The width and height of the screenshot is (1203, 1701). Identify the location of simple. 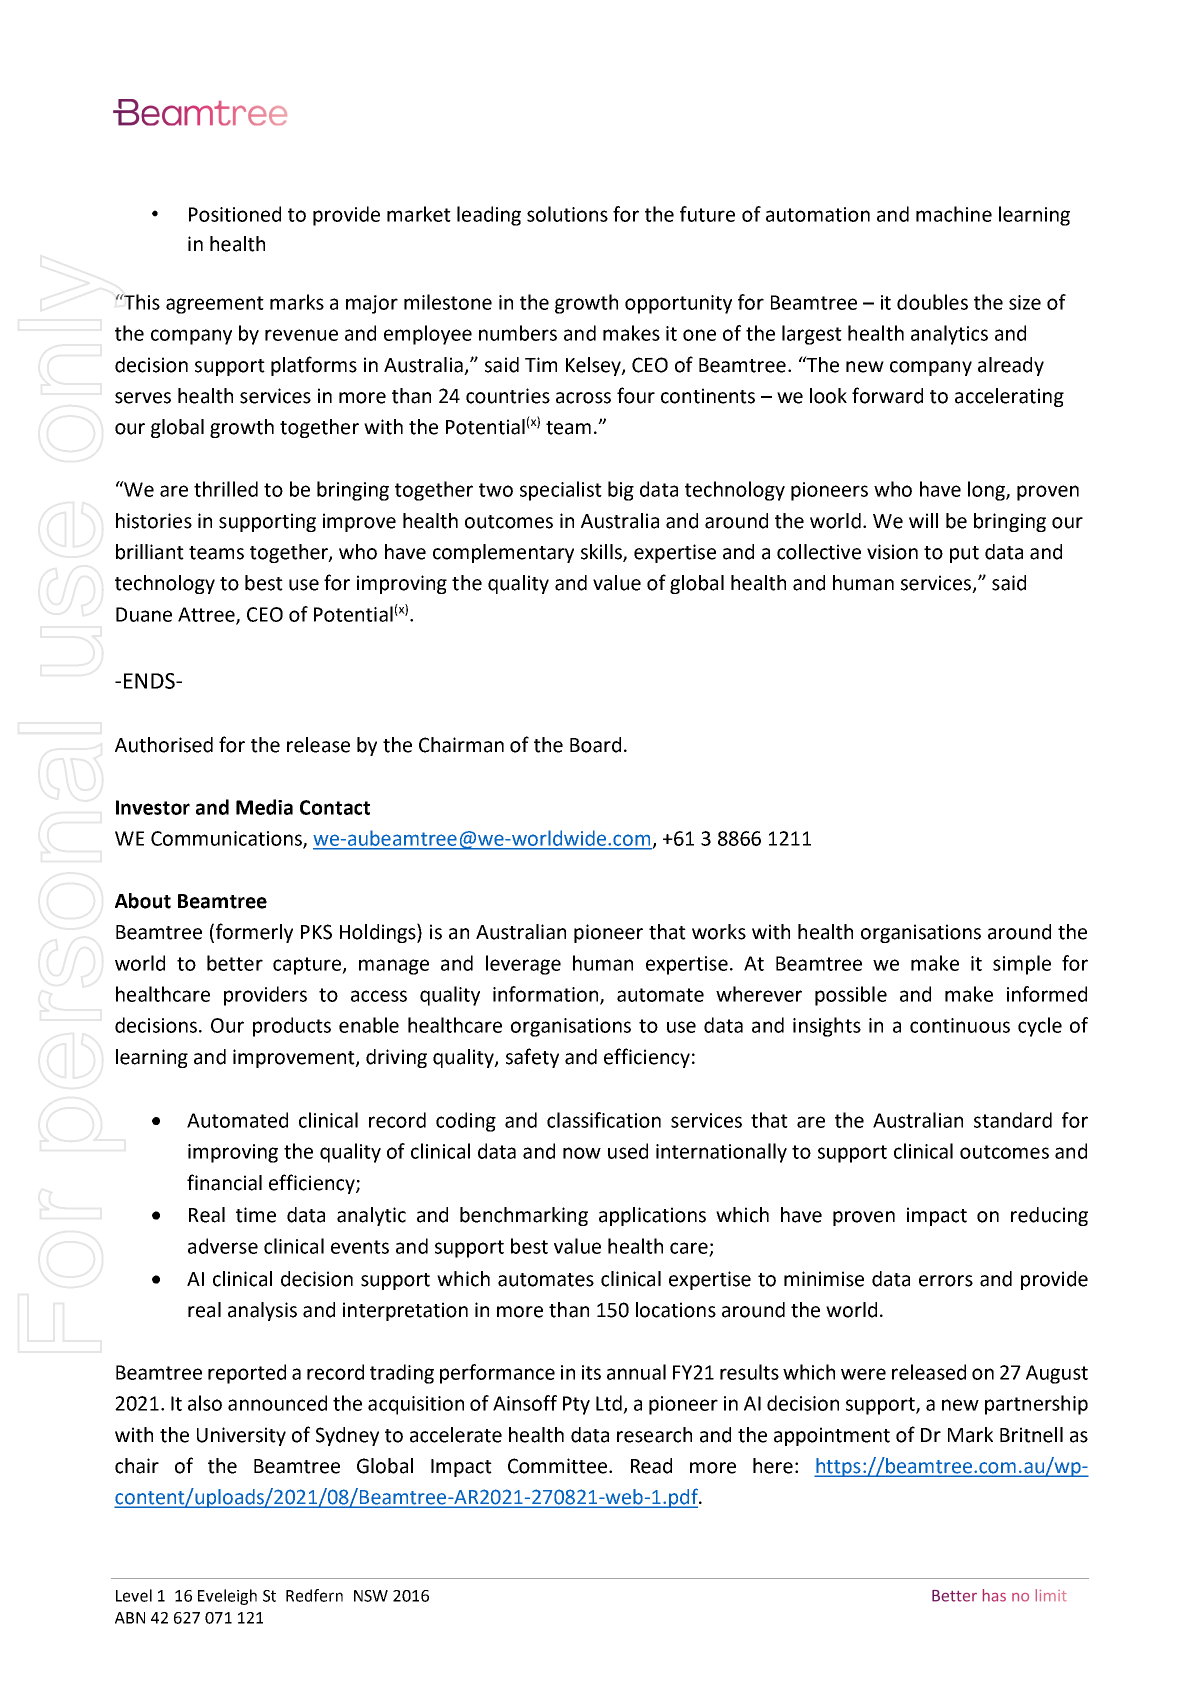
(1022, 965).
